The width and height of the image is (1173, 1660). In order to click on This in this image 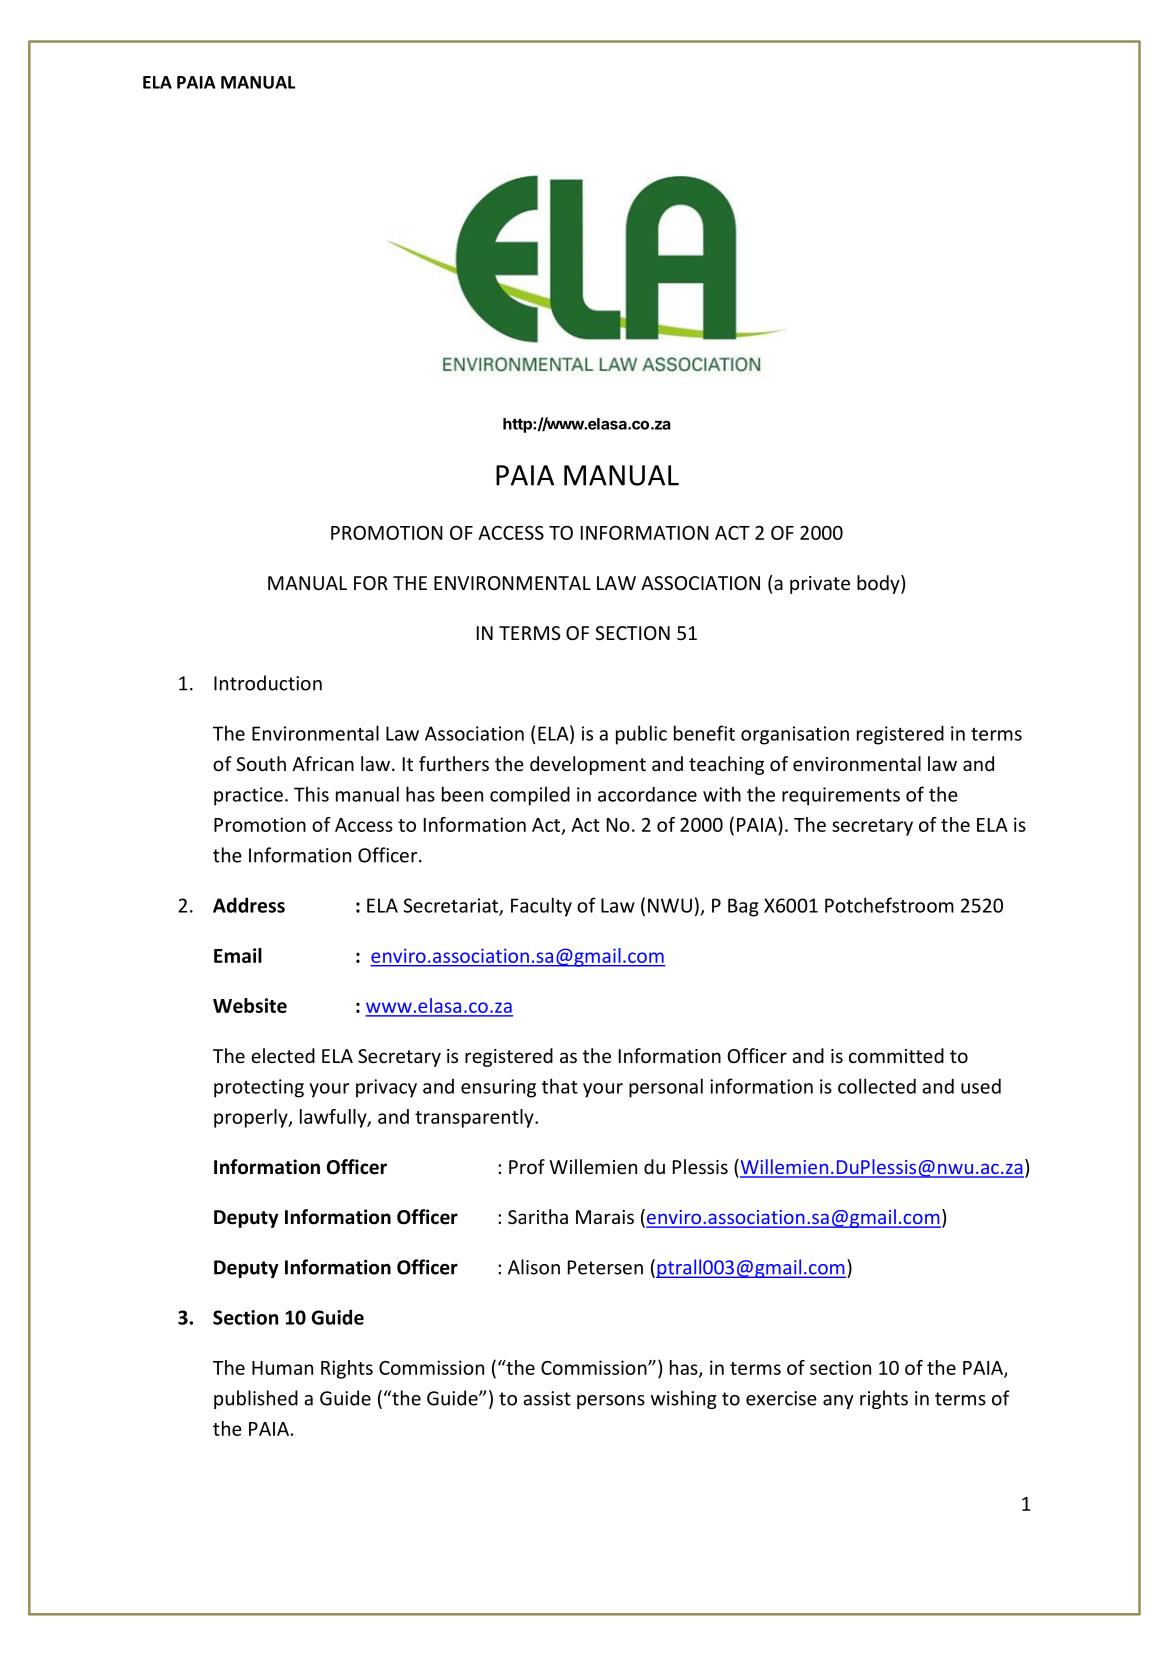, I will do `click(311, 794)`.
